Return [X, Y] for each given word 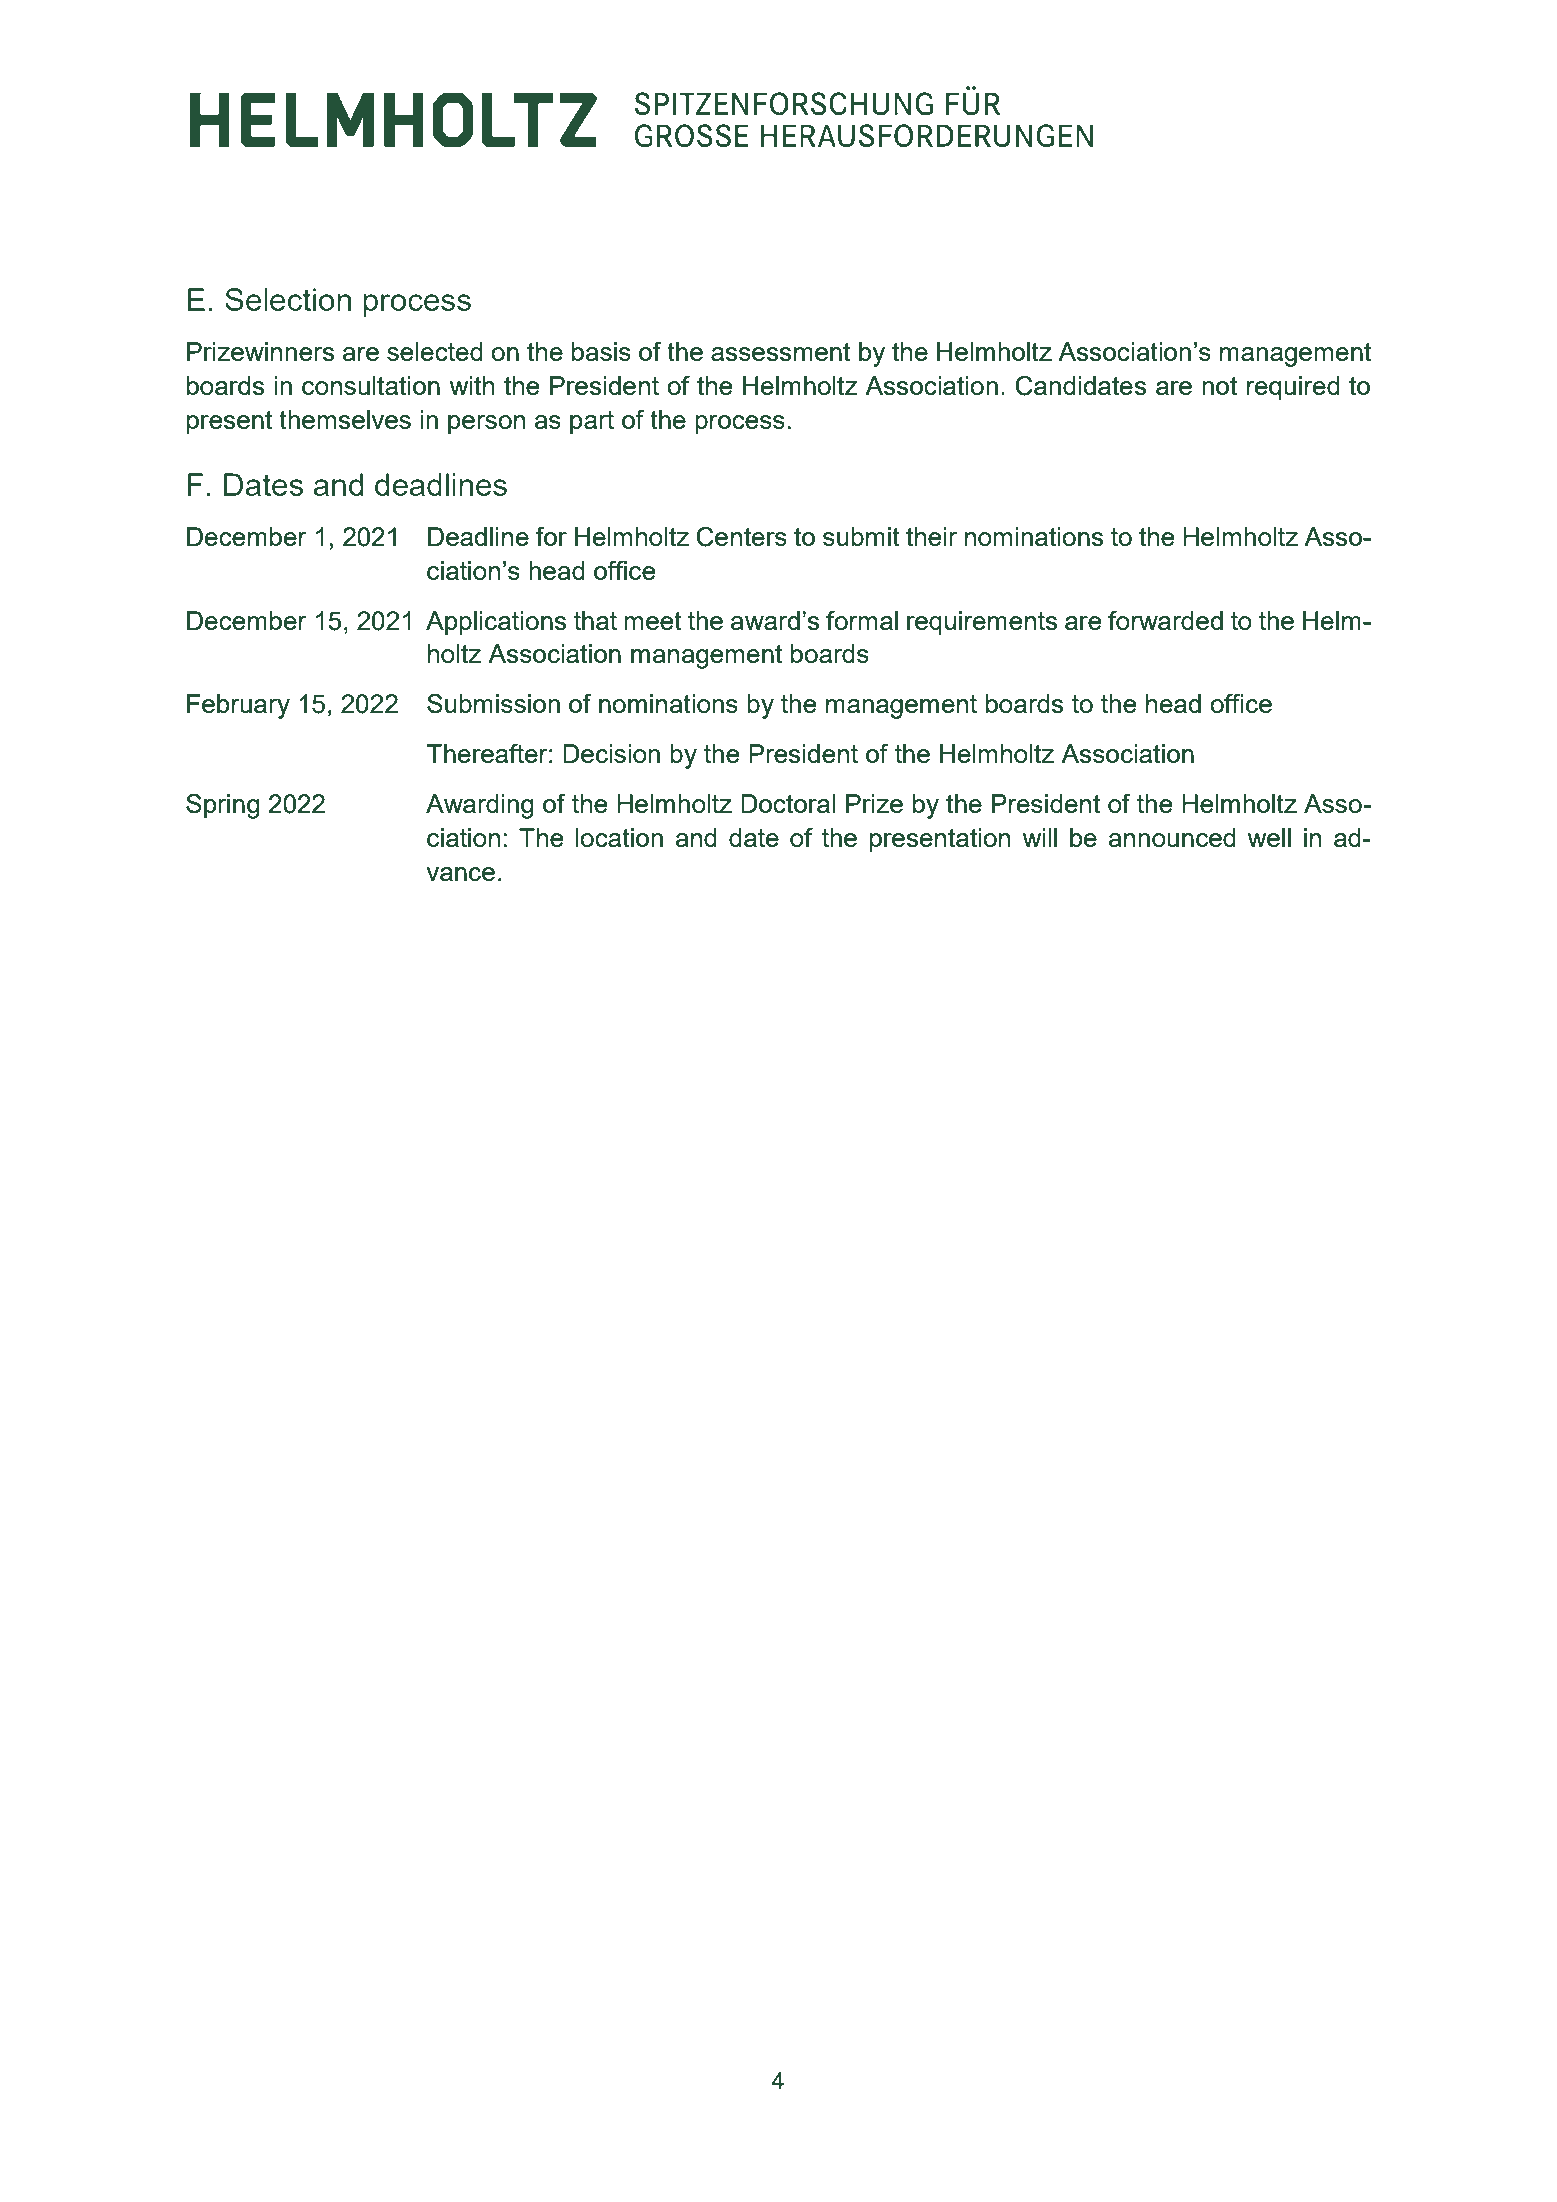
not [1219, 386]
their [931, 536]
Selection [288, 299]
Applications [496, 623]
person [486, 425]
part [592, 423]
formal [862, 620]
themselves [345, 419]
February [238, 706]
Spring [223, 806]
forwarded [1165, 620]
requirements [982, 623]
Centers [742, 537]
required [1293, 388]
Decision [611, 753]
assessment [780, 352]
